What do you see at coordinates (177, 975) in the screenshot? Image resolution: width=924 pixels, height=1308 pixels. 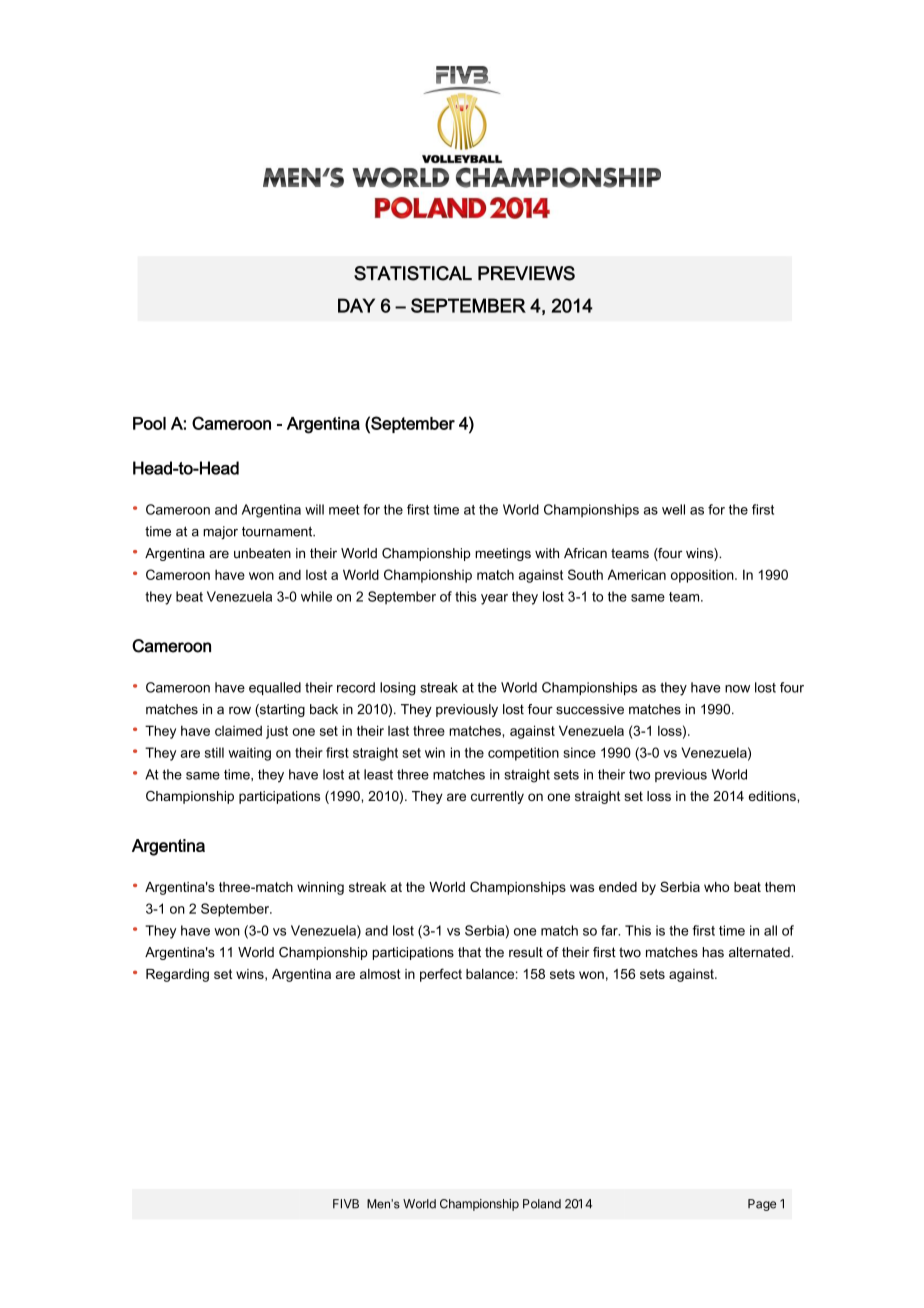 I see `Regarding` at bounding box center [177, 975].
